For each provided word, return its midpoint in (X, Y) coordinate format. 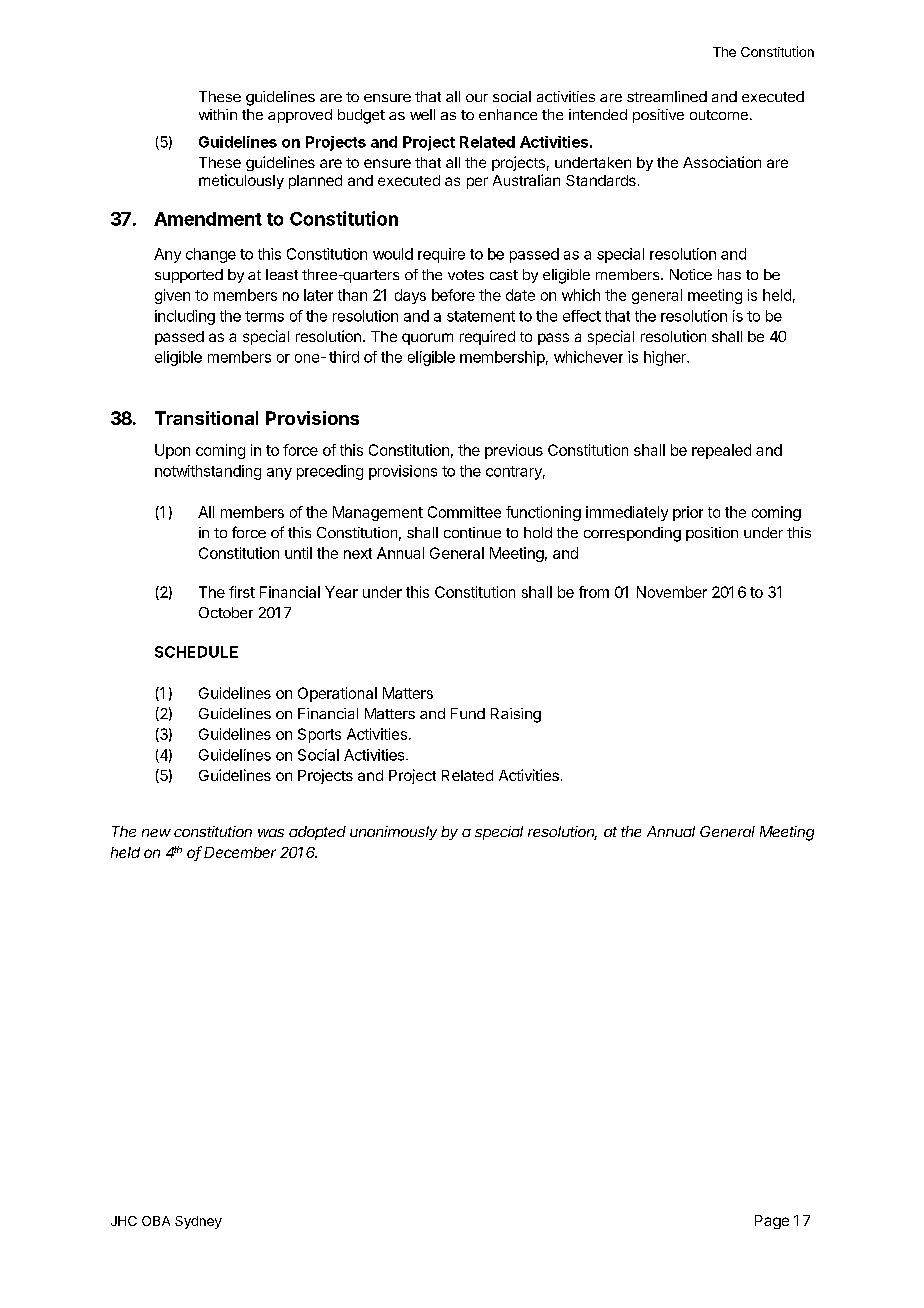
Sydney (198, 1222)
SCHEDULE (196, 652)
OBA (156, 1221)
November (672, 592)
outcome (719, 115)
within (218, 114)
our (477, 98)
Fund (468, 713)
